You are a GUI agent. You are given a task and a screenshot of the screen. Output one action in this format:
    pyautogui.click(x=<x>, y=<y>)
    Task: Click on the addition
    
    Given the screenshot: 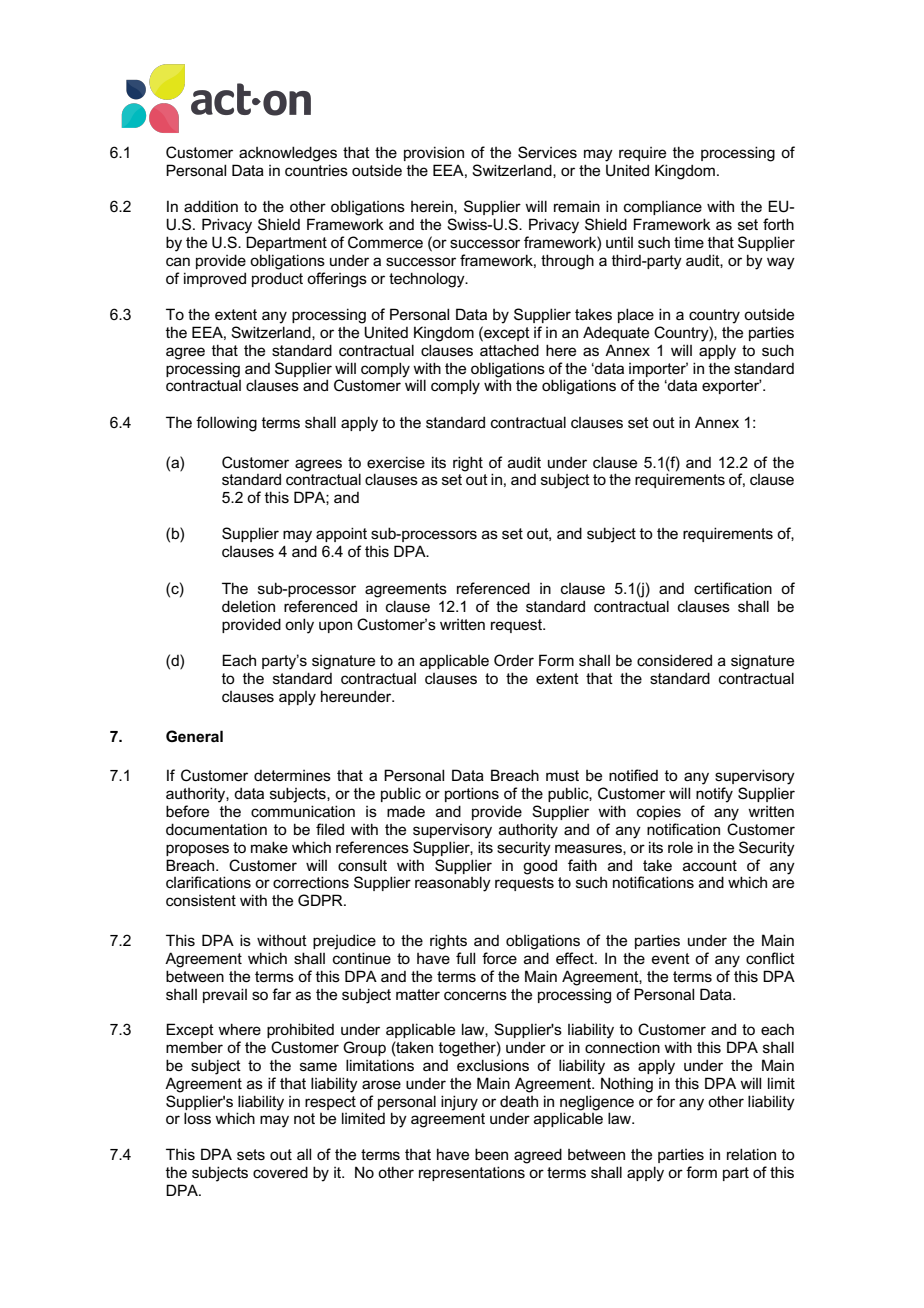 What is the action you would take?
    pyautogui.click(x=211, y=206)
